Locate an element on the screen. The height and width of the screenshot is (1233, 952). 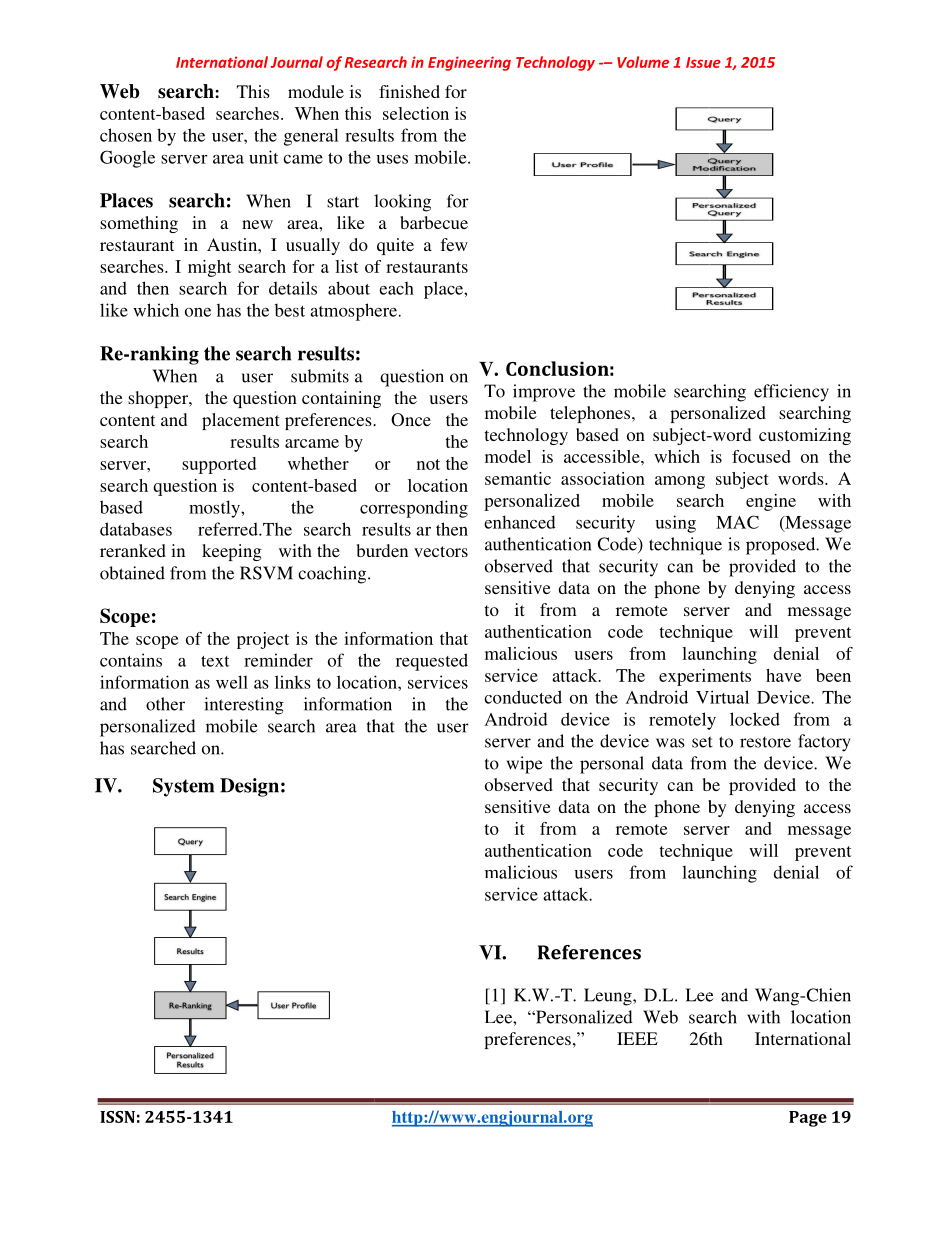
customizing is located at coordinates (805, 436).
